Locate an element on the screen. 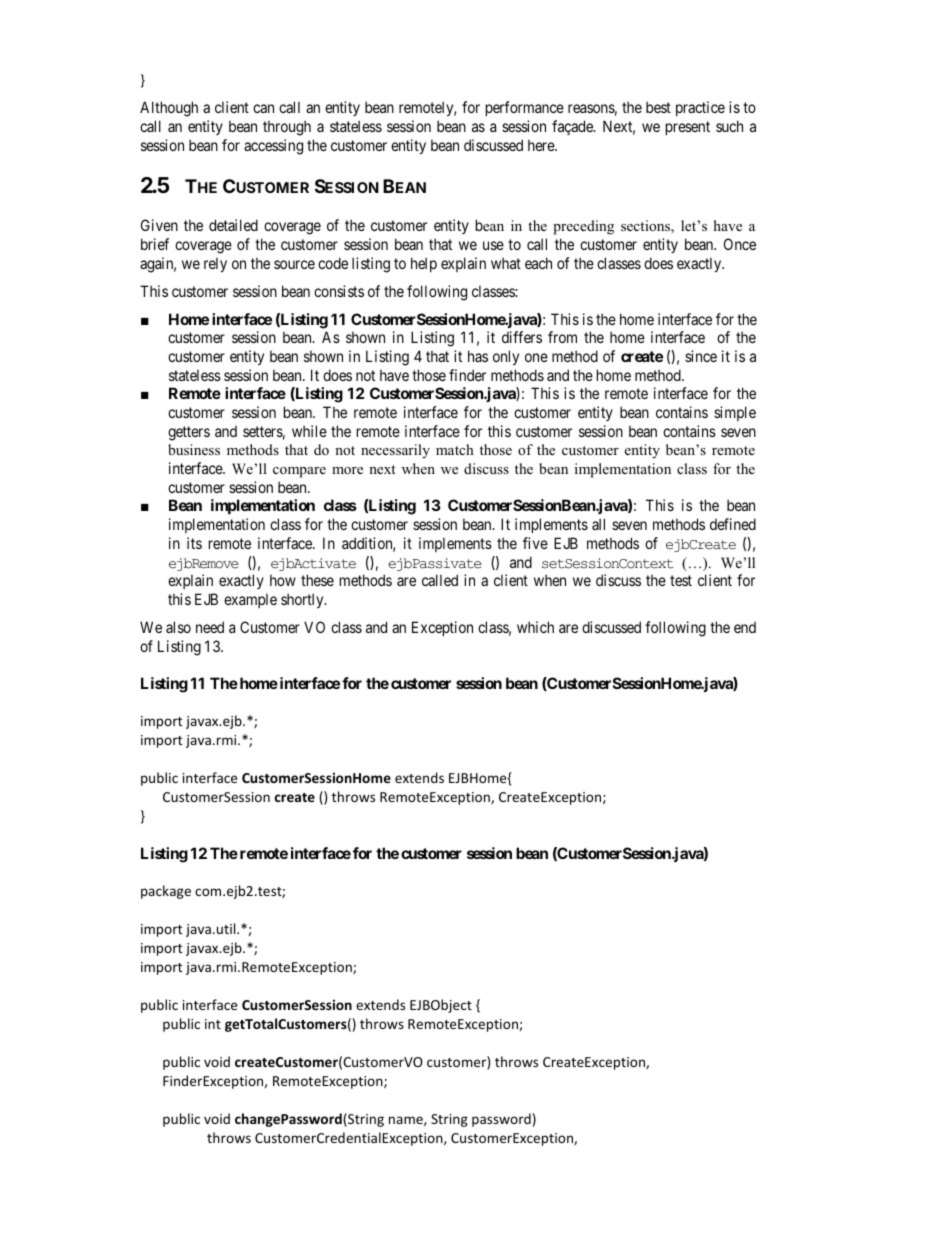 This screenshot has height=1233, width=952. defined is located at coordinates (733, 524).
